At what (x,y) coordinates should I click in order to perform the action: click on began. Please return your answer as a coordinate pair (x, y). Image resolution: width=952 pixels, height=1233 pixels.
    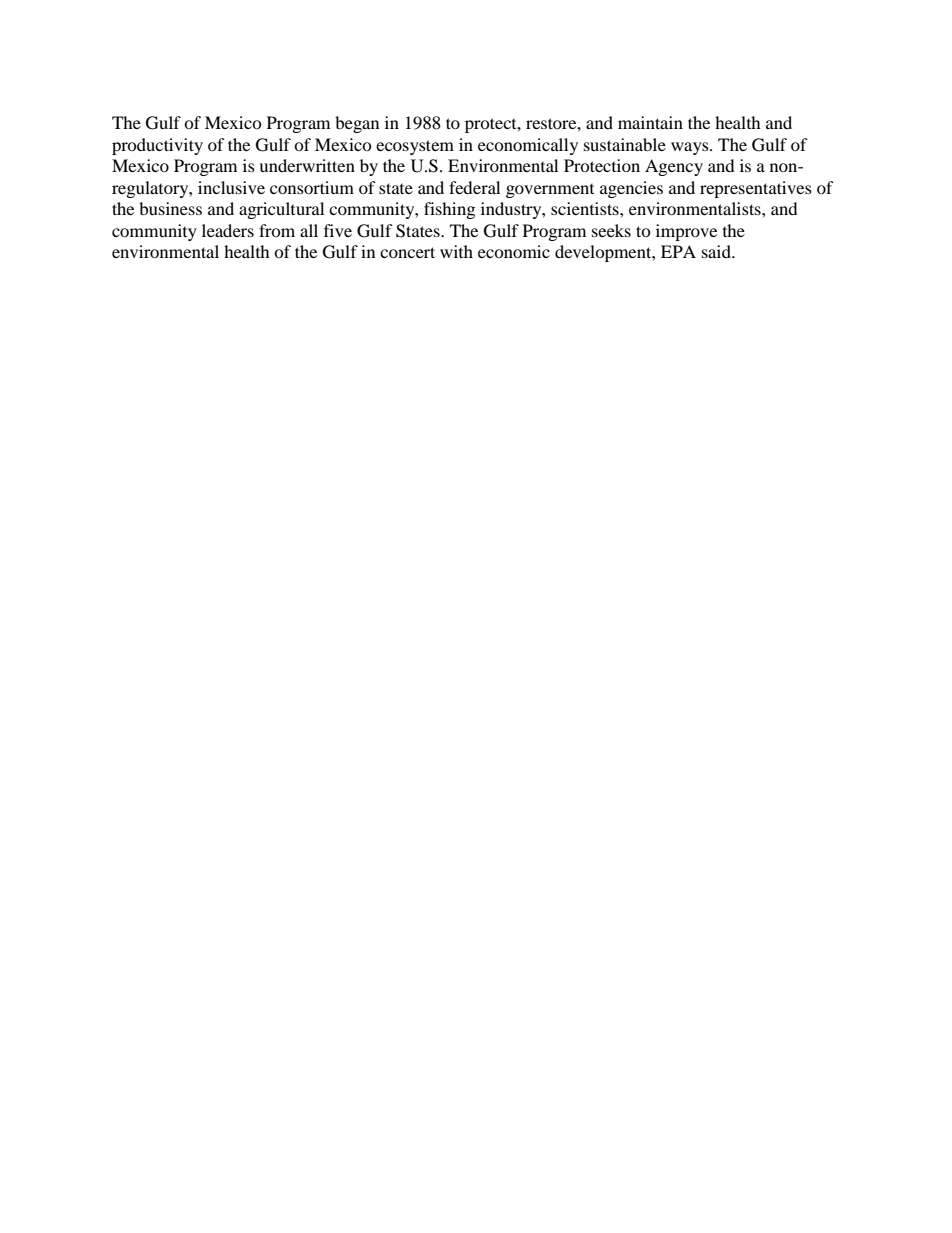
    Looking at the image, I should click on (357, 124).
